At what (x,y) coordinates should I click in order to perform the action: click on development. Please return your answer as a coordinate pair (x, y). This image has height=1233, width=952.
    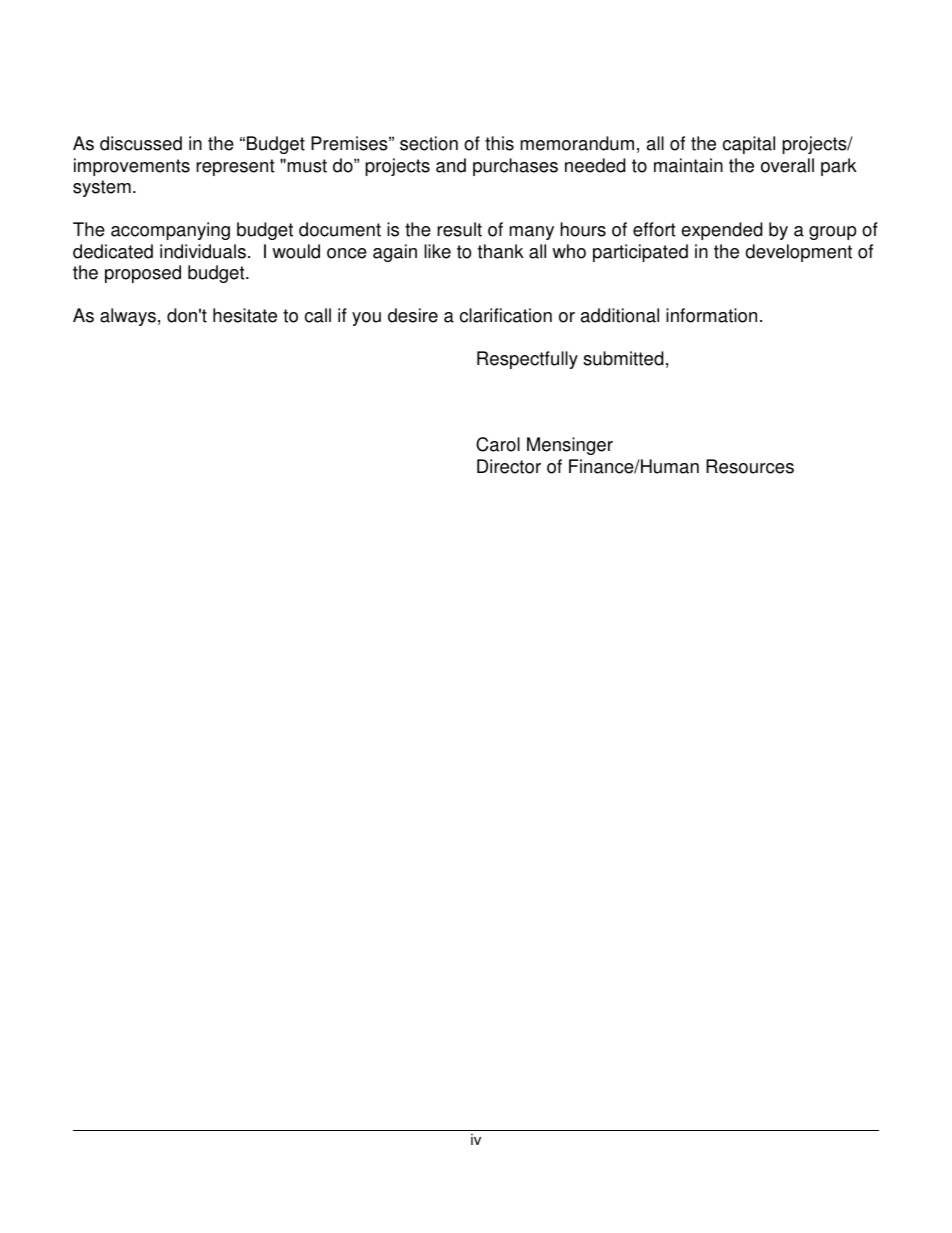
    Looking at the image, I should click on (798, 253).
